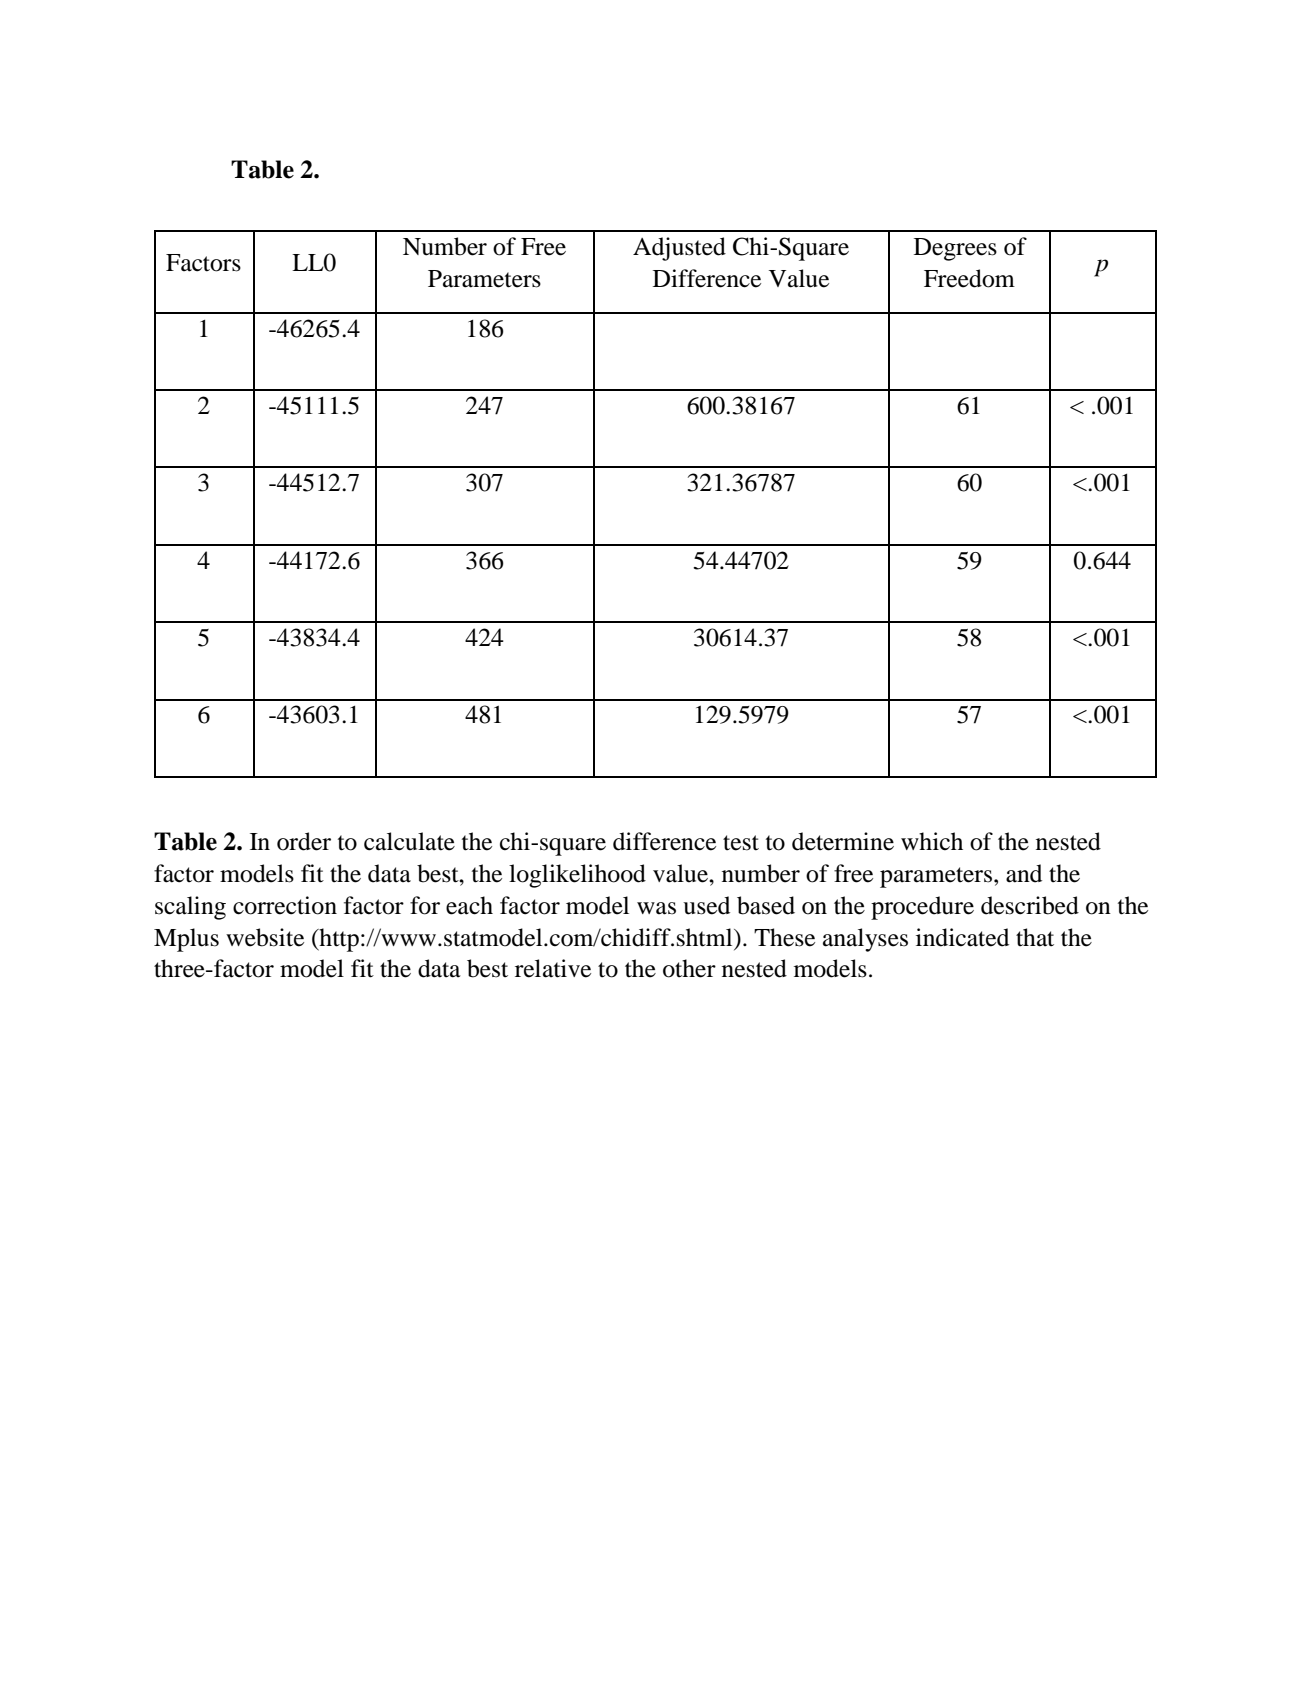  Describe the element at coordinates (285, 905) in the screenshot. I see `correction` at that location.
